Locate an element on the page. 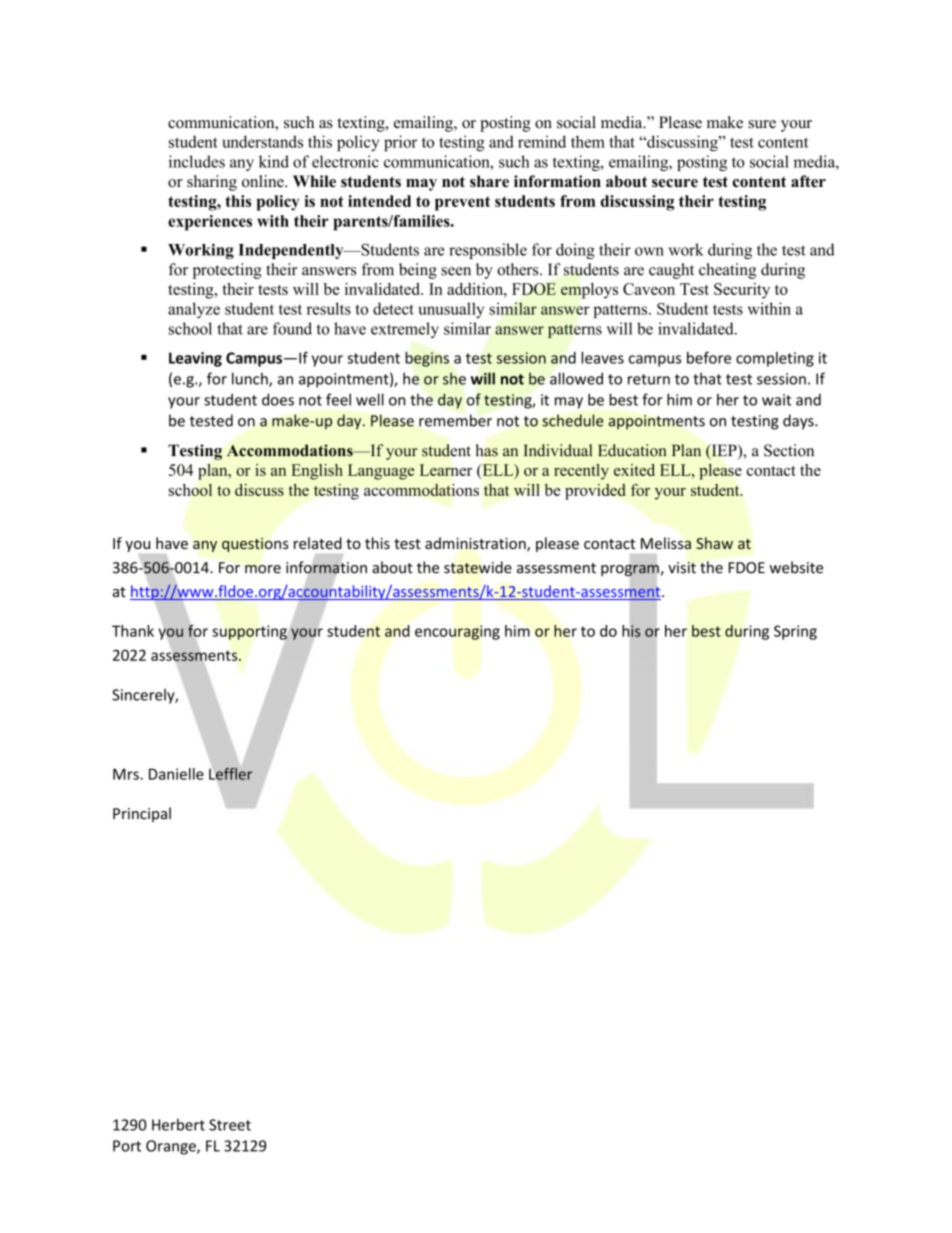  Danielle is located at coordinates (176, 774).
